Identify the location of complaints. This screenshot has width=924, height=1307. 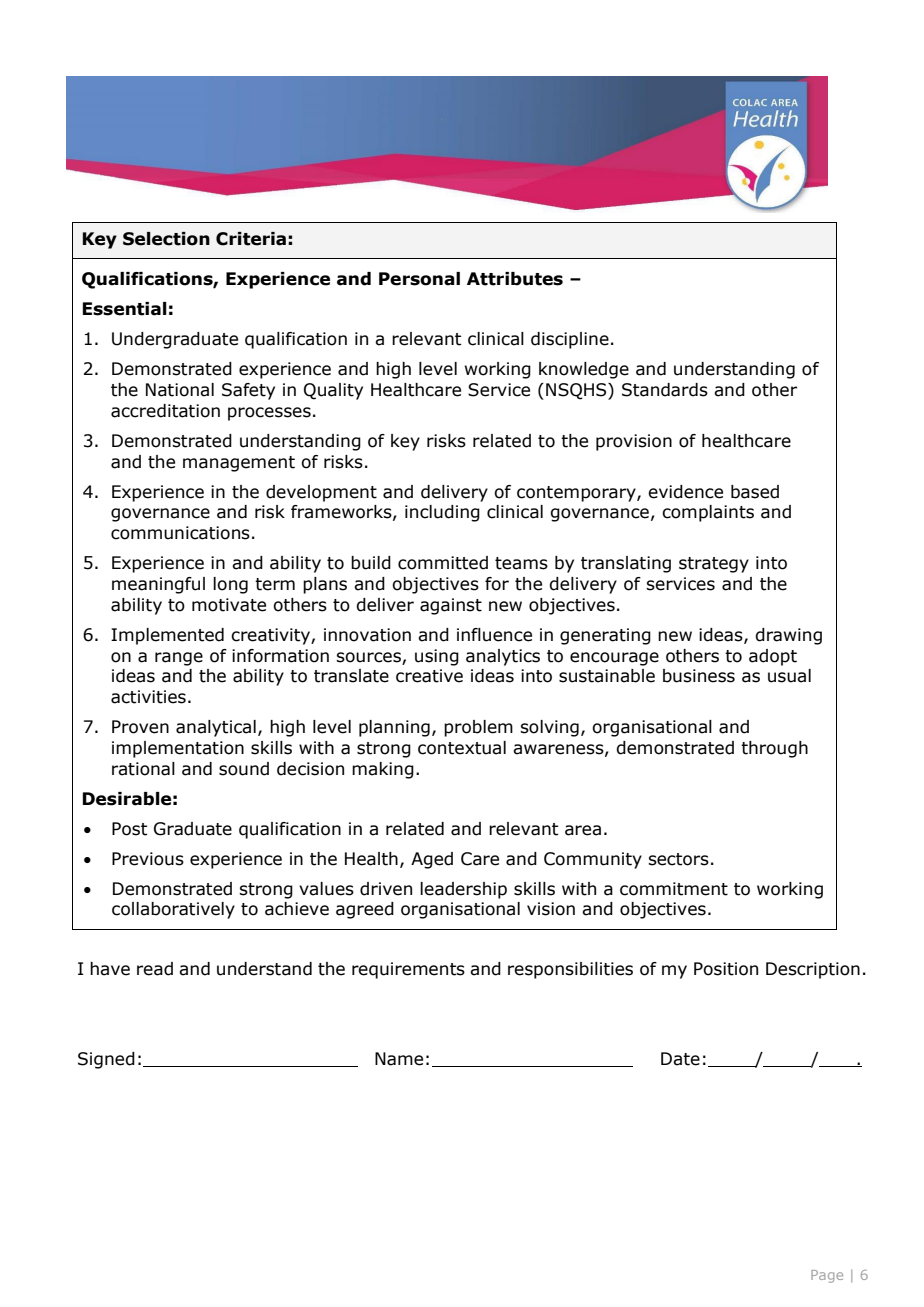
(708, 513).
